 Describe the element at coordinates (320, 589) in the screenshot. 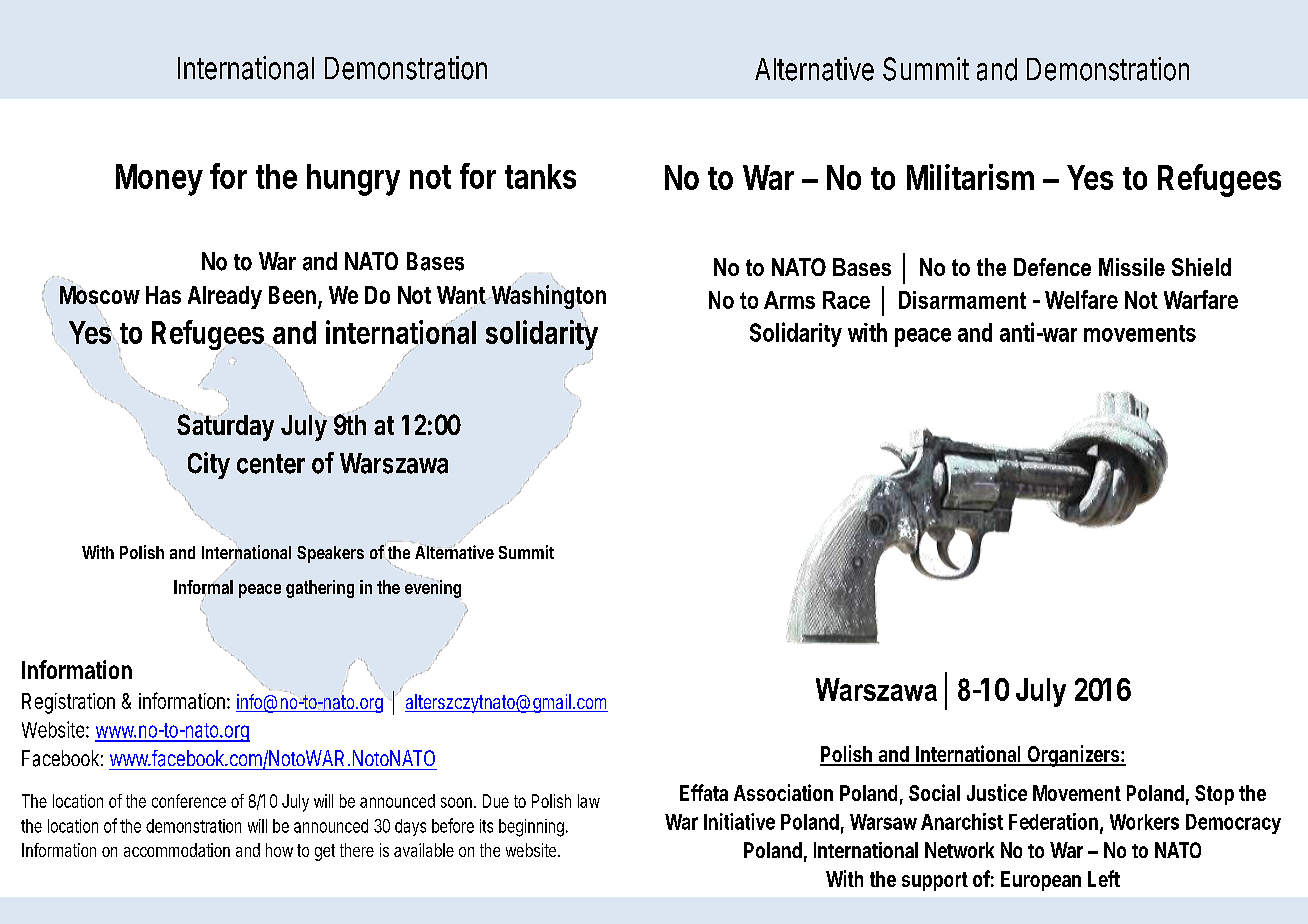

I see `gathering` at that location.
